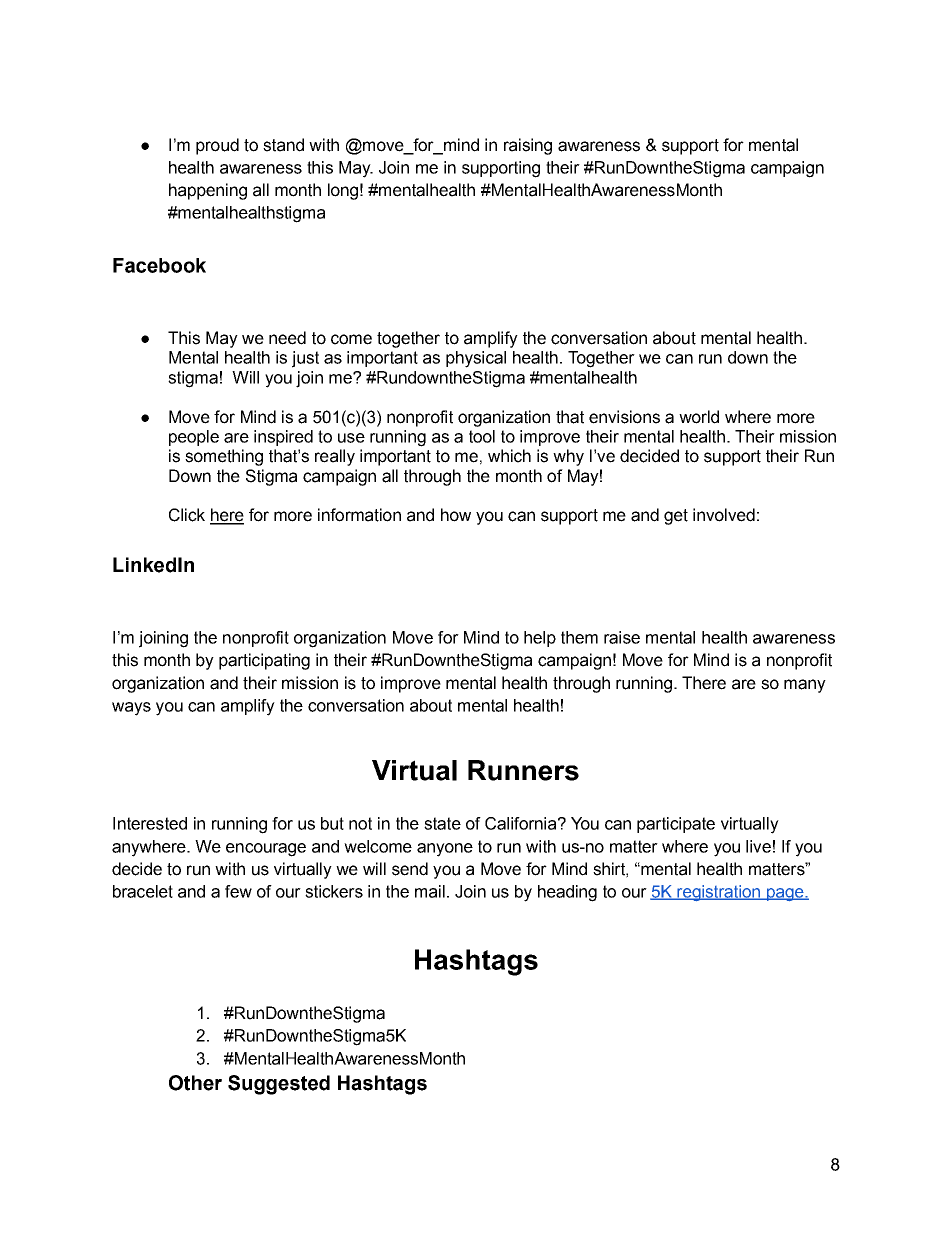 This page has height=1233, width=952. What do you see at coordinates (150, 823) in the page?
I see `Interested` at bounding box center [150, 823].
